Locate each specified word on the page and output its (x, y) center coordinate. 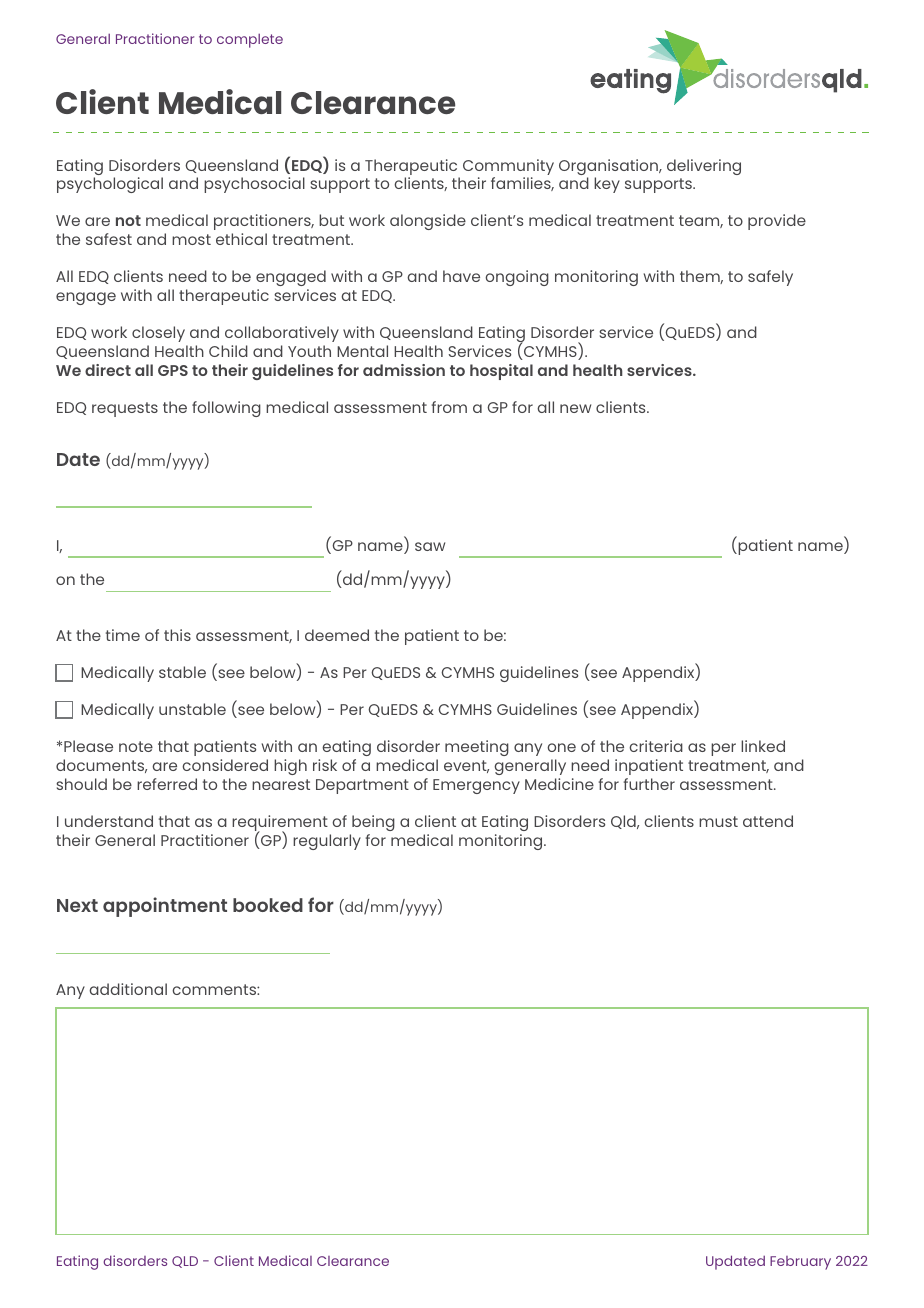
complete (250, 41)
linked (763, 746)
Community (508, 168)
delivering (704, 167)
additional (128, 989)
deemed (337, 635)
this (177, 635)
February (800, 1263)
